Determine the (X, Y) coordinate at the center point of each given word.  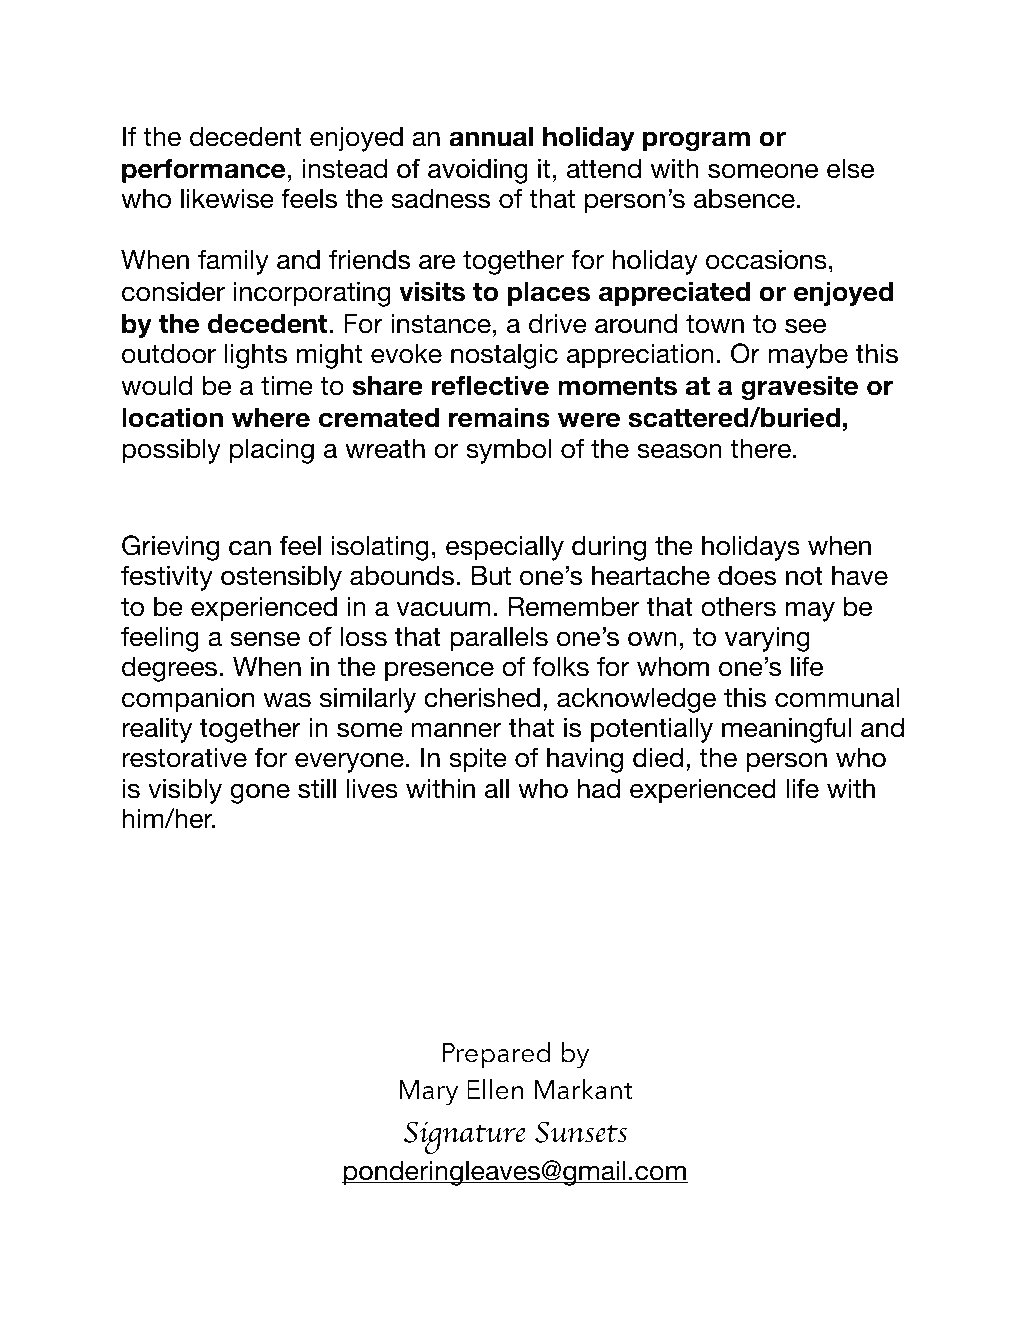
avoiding (478, 171)
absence (744, 198)
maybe (808, 356)
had (599, 788)
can (250, 548)
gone (260, 793)
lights (256, 356)
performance (203, 170)
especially (505, 548)
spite (478, 760)
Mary (428, 1093)
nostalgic (504, 356)
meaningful (786, 730)
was (287, 700)
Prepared (496, 1055)
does (747, 575)
